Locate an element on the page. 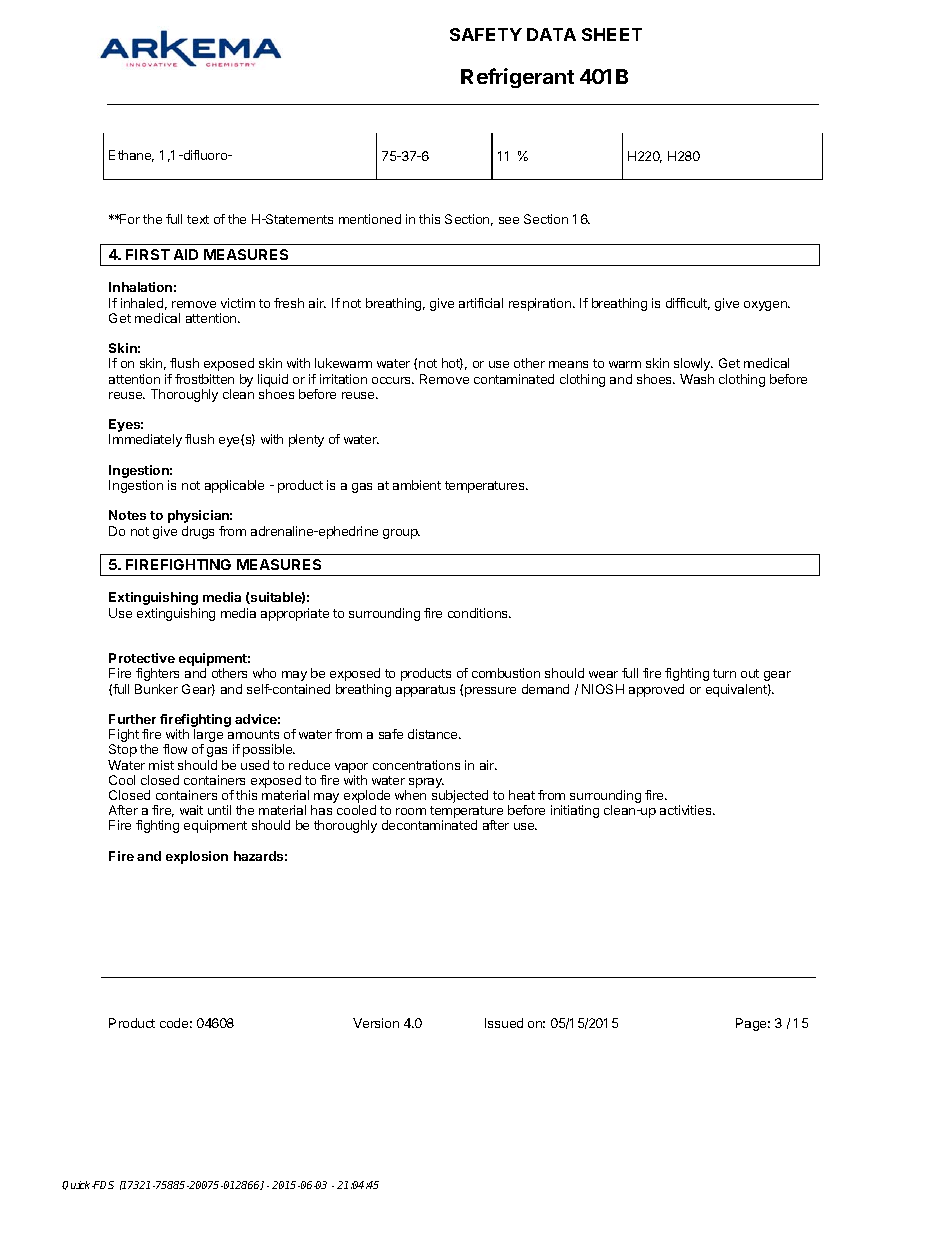 This page has width=952, height=1233. artificial is located at coordinates (481, 303).
